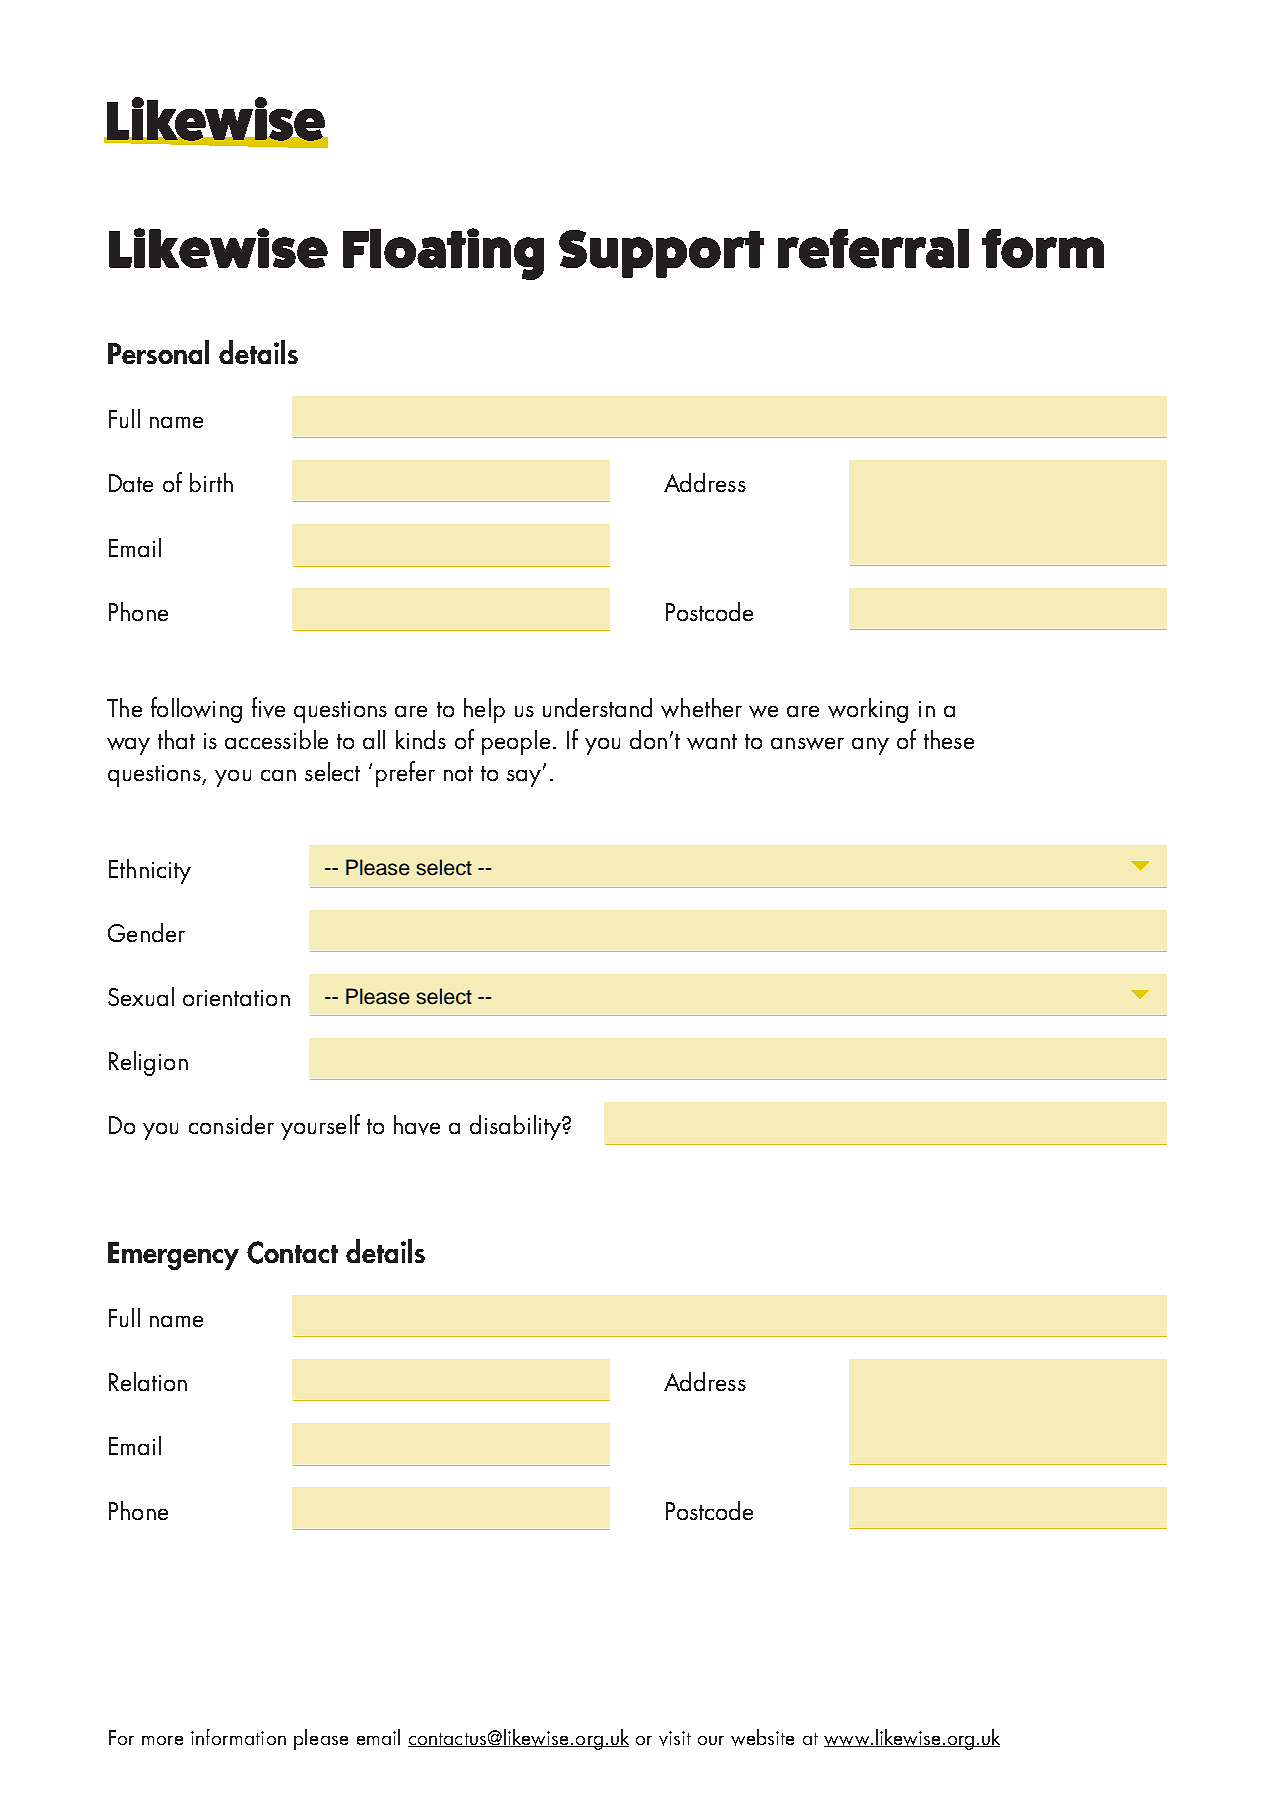  What do you see at coordinates (158, 352) in the screenshot?
I see `Personal` at bounding box center [158, 352].
